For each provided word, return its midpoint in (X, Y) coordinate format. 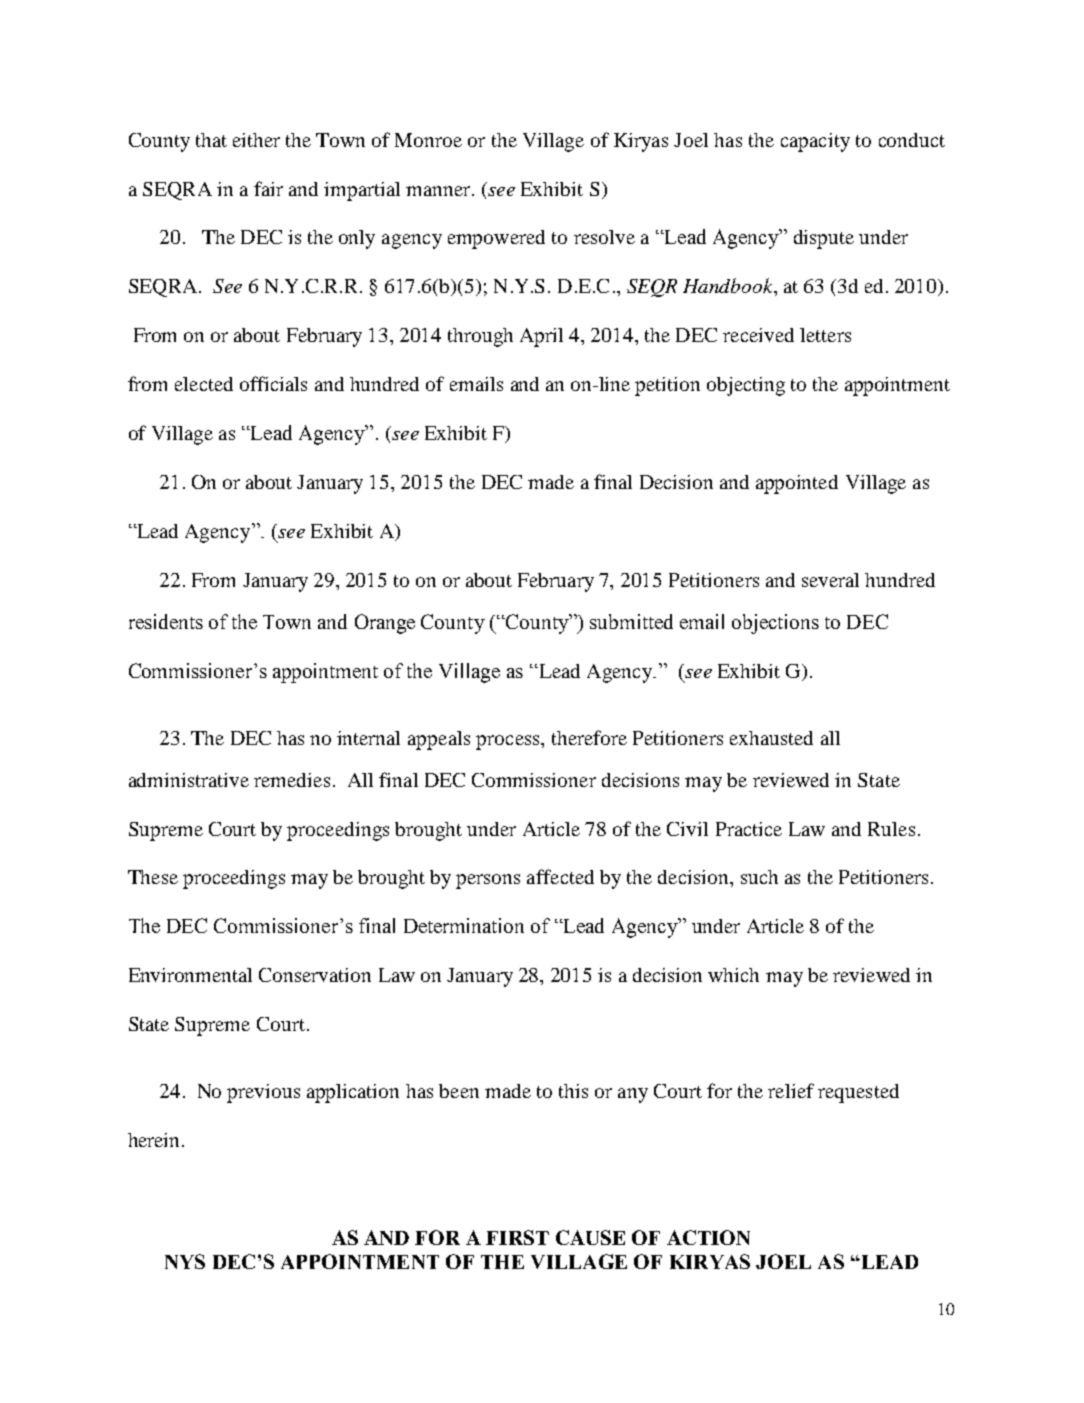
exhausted (771, 738)
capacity (815, 142)
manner (439, 191)
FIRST (517, 1237)
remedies (292, 780)
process (509, 742)
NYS (185, 1261)
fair (268, 188)
